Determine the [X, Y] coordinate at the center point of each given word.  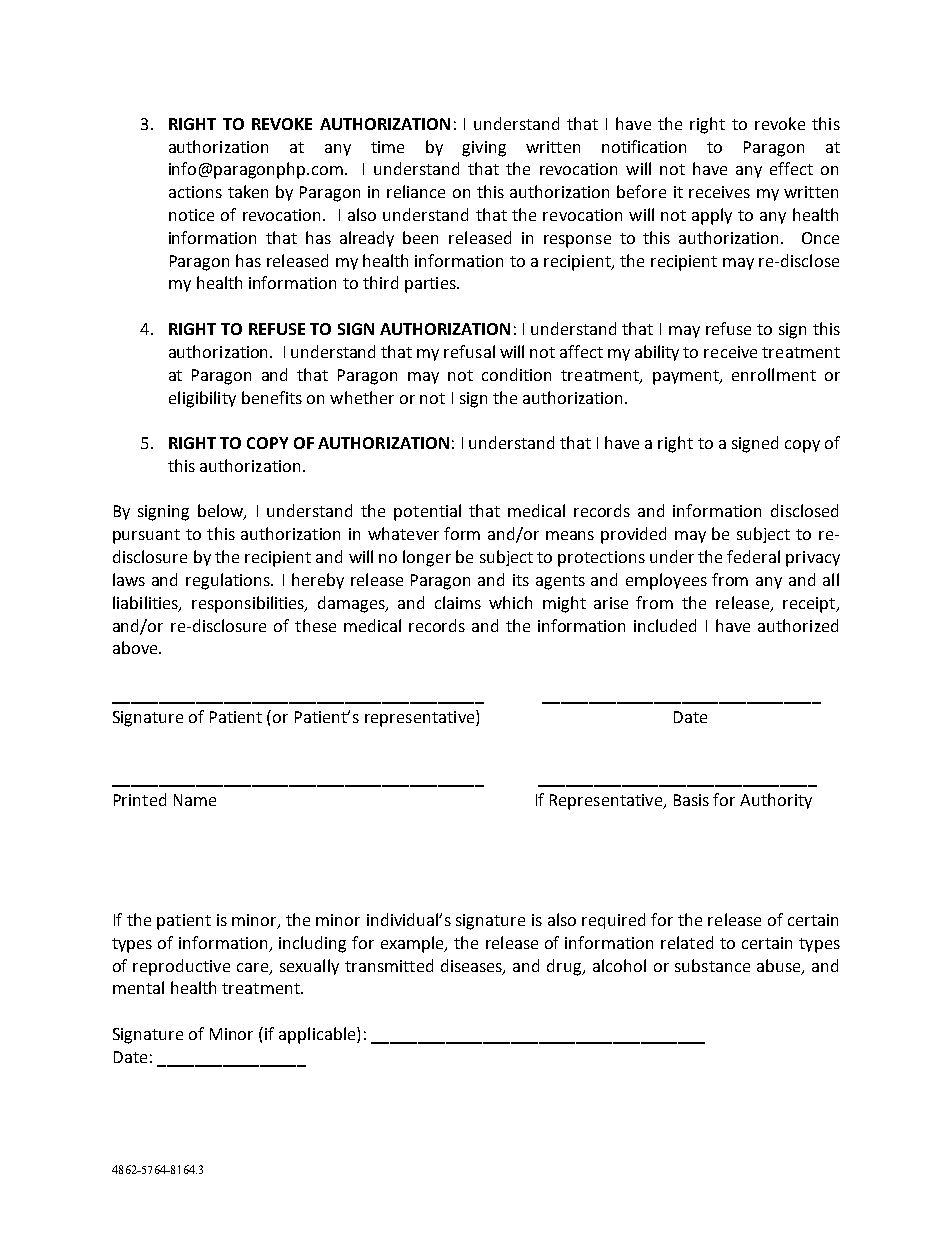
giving [484, 149]
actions [195, 192]
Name [195, 800]
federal [753, 556]
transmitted [389, 965]
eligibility [202, 399]
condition [516, 374]
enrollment [774, 374]
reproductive [181, 967]
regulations [229, 581]
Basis [691, 800]
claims [458, 602]
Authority [776, 801]
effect [791, 168]
